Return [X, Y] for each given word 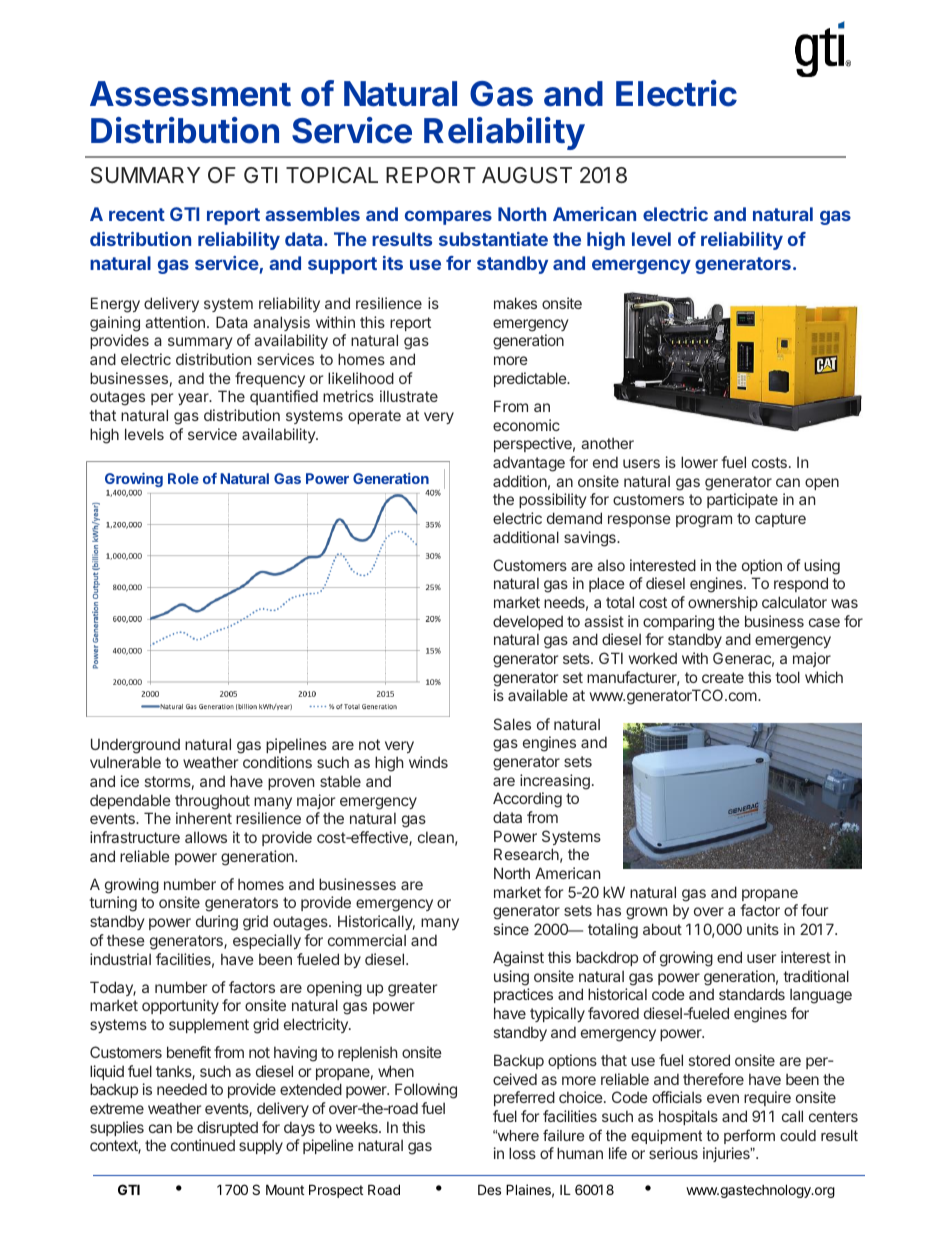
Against [518, 959]
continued [203, 1145]
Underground [135, 746]
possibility [553, 500]
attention [175, 322]
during [217, 923]
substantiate [493, 239]
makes [515, 303]
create [723, 677]
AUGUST [527, 175]
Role [183, 478]
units [763, 929]
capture [780, 520]
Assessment [190, 94]
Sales [512, 724]
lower [699, 462]
